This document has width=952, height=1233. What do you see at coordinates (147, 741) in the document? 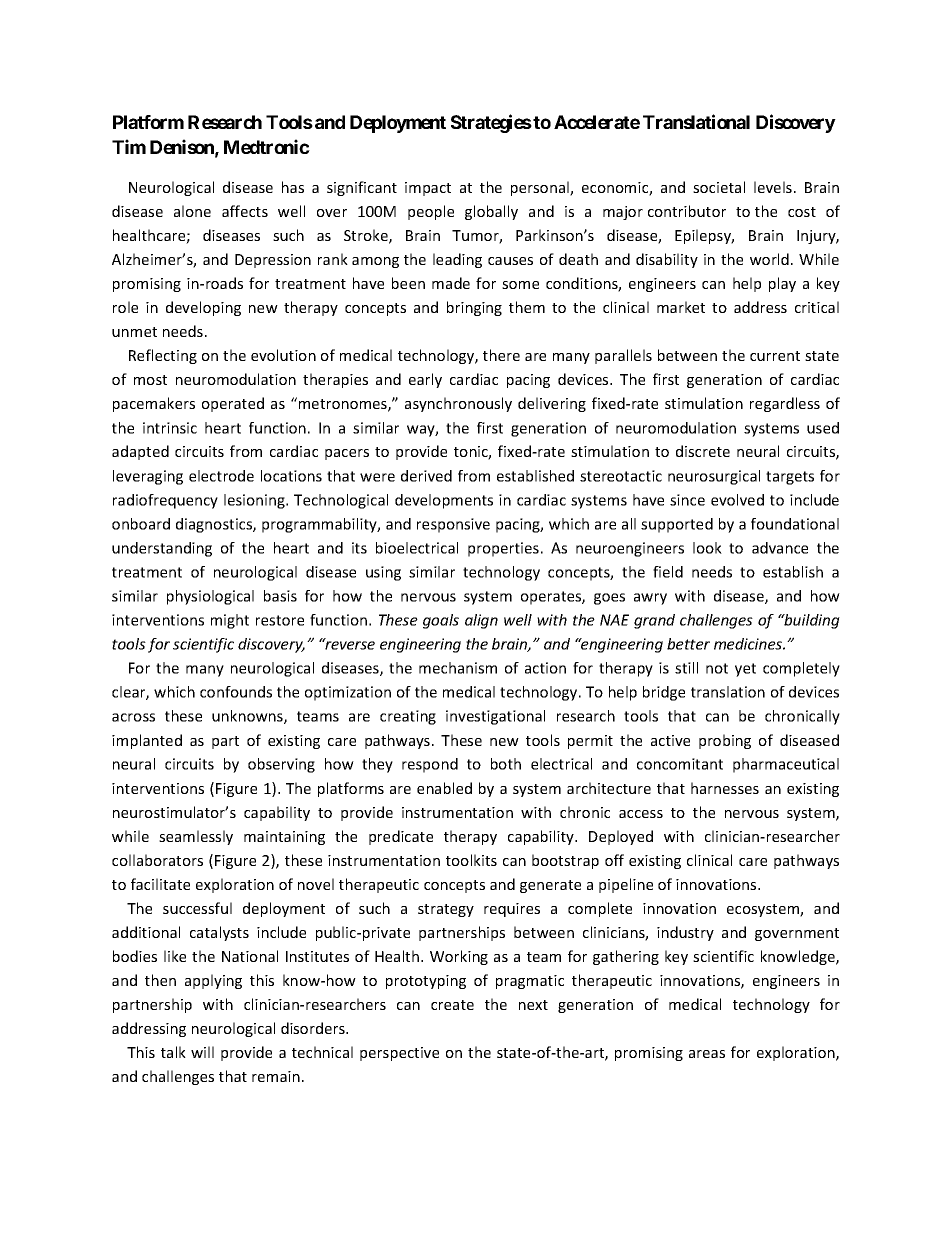
I see `implanted` at bounding box center [147, 741].
